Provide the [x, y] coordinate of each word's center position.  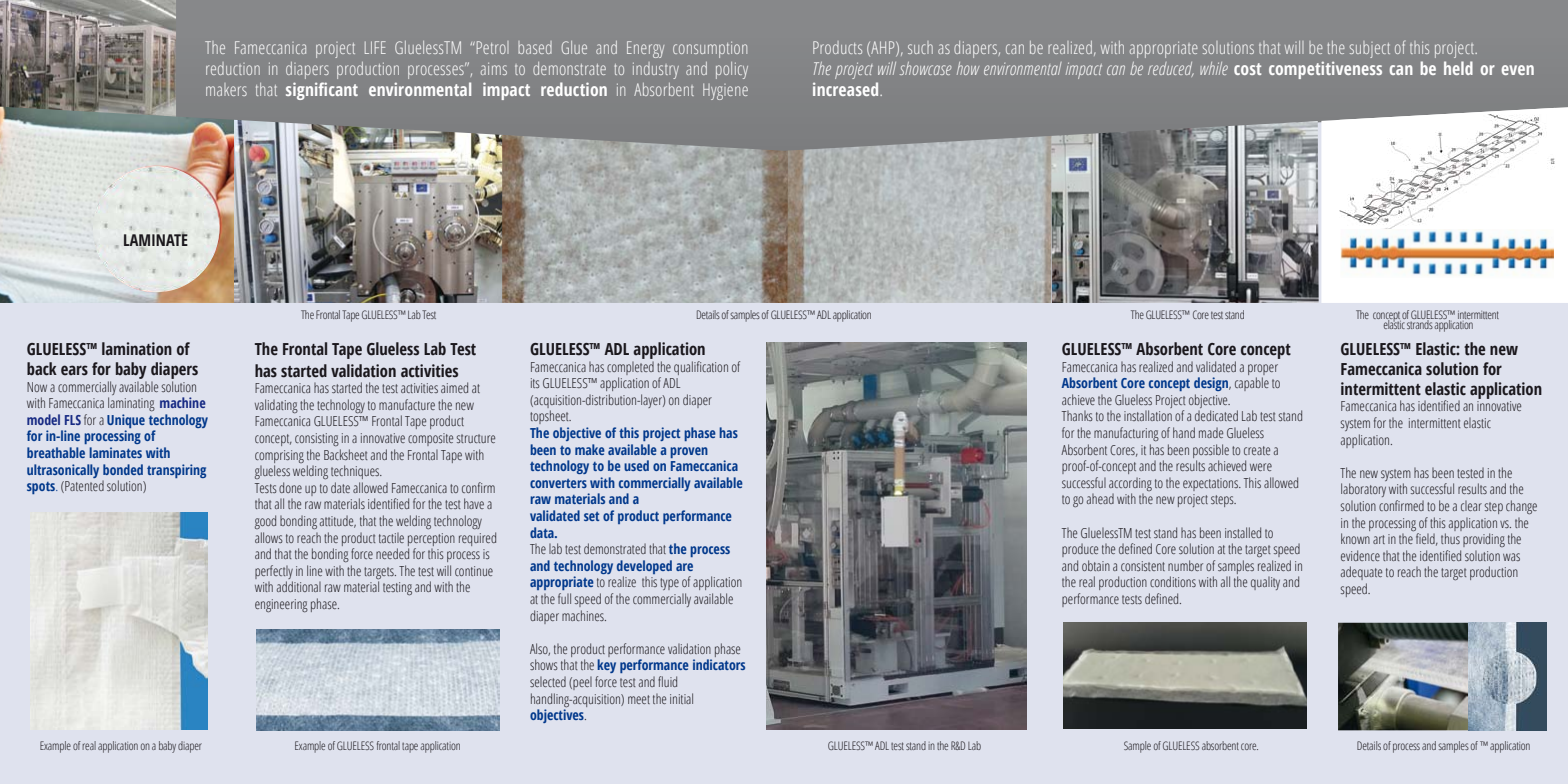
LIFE [375, 47]
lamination [137, 349]
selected [548, 681]
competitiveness [1325, 70]
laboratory [1363, 490]
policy [732, 70]
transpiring [176, 471]
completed [630, 368]
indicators [719, 664]
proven [689, 452]
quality [1265, 583]
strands [1420, 323]
